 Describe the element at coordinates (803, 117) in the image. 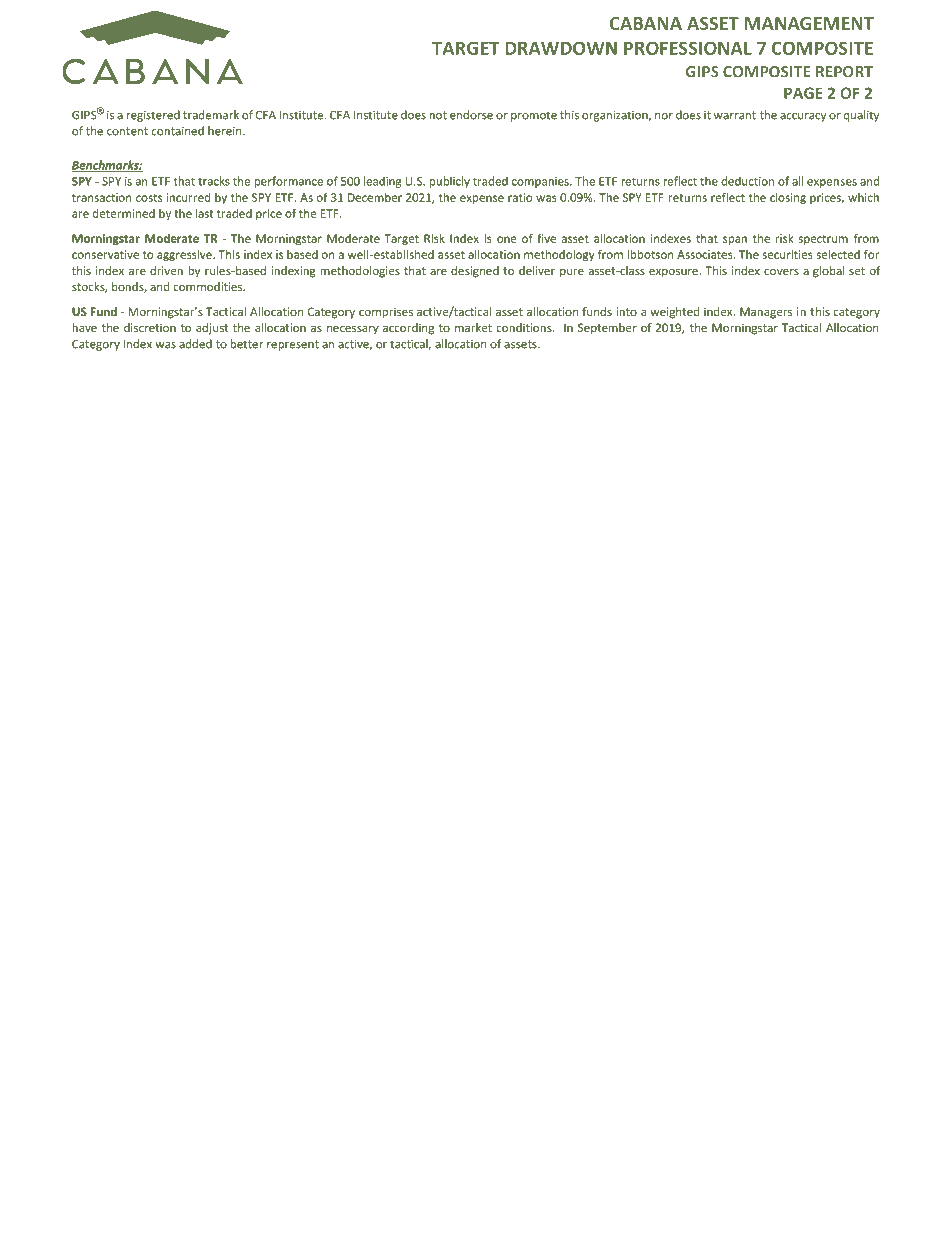

I see `accuracy` at that location.
